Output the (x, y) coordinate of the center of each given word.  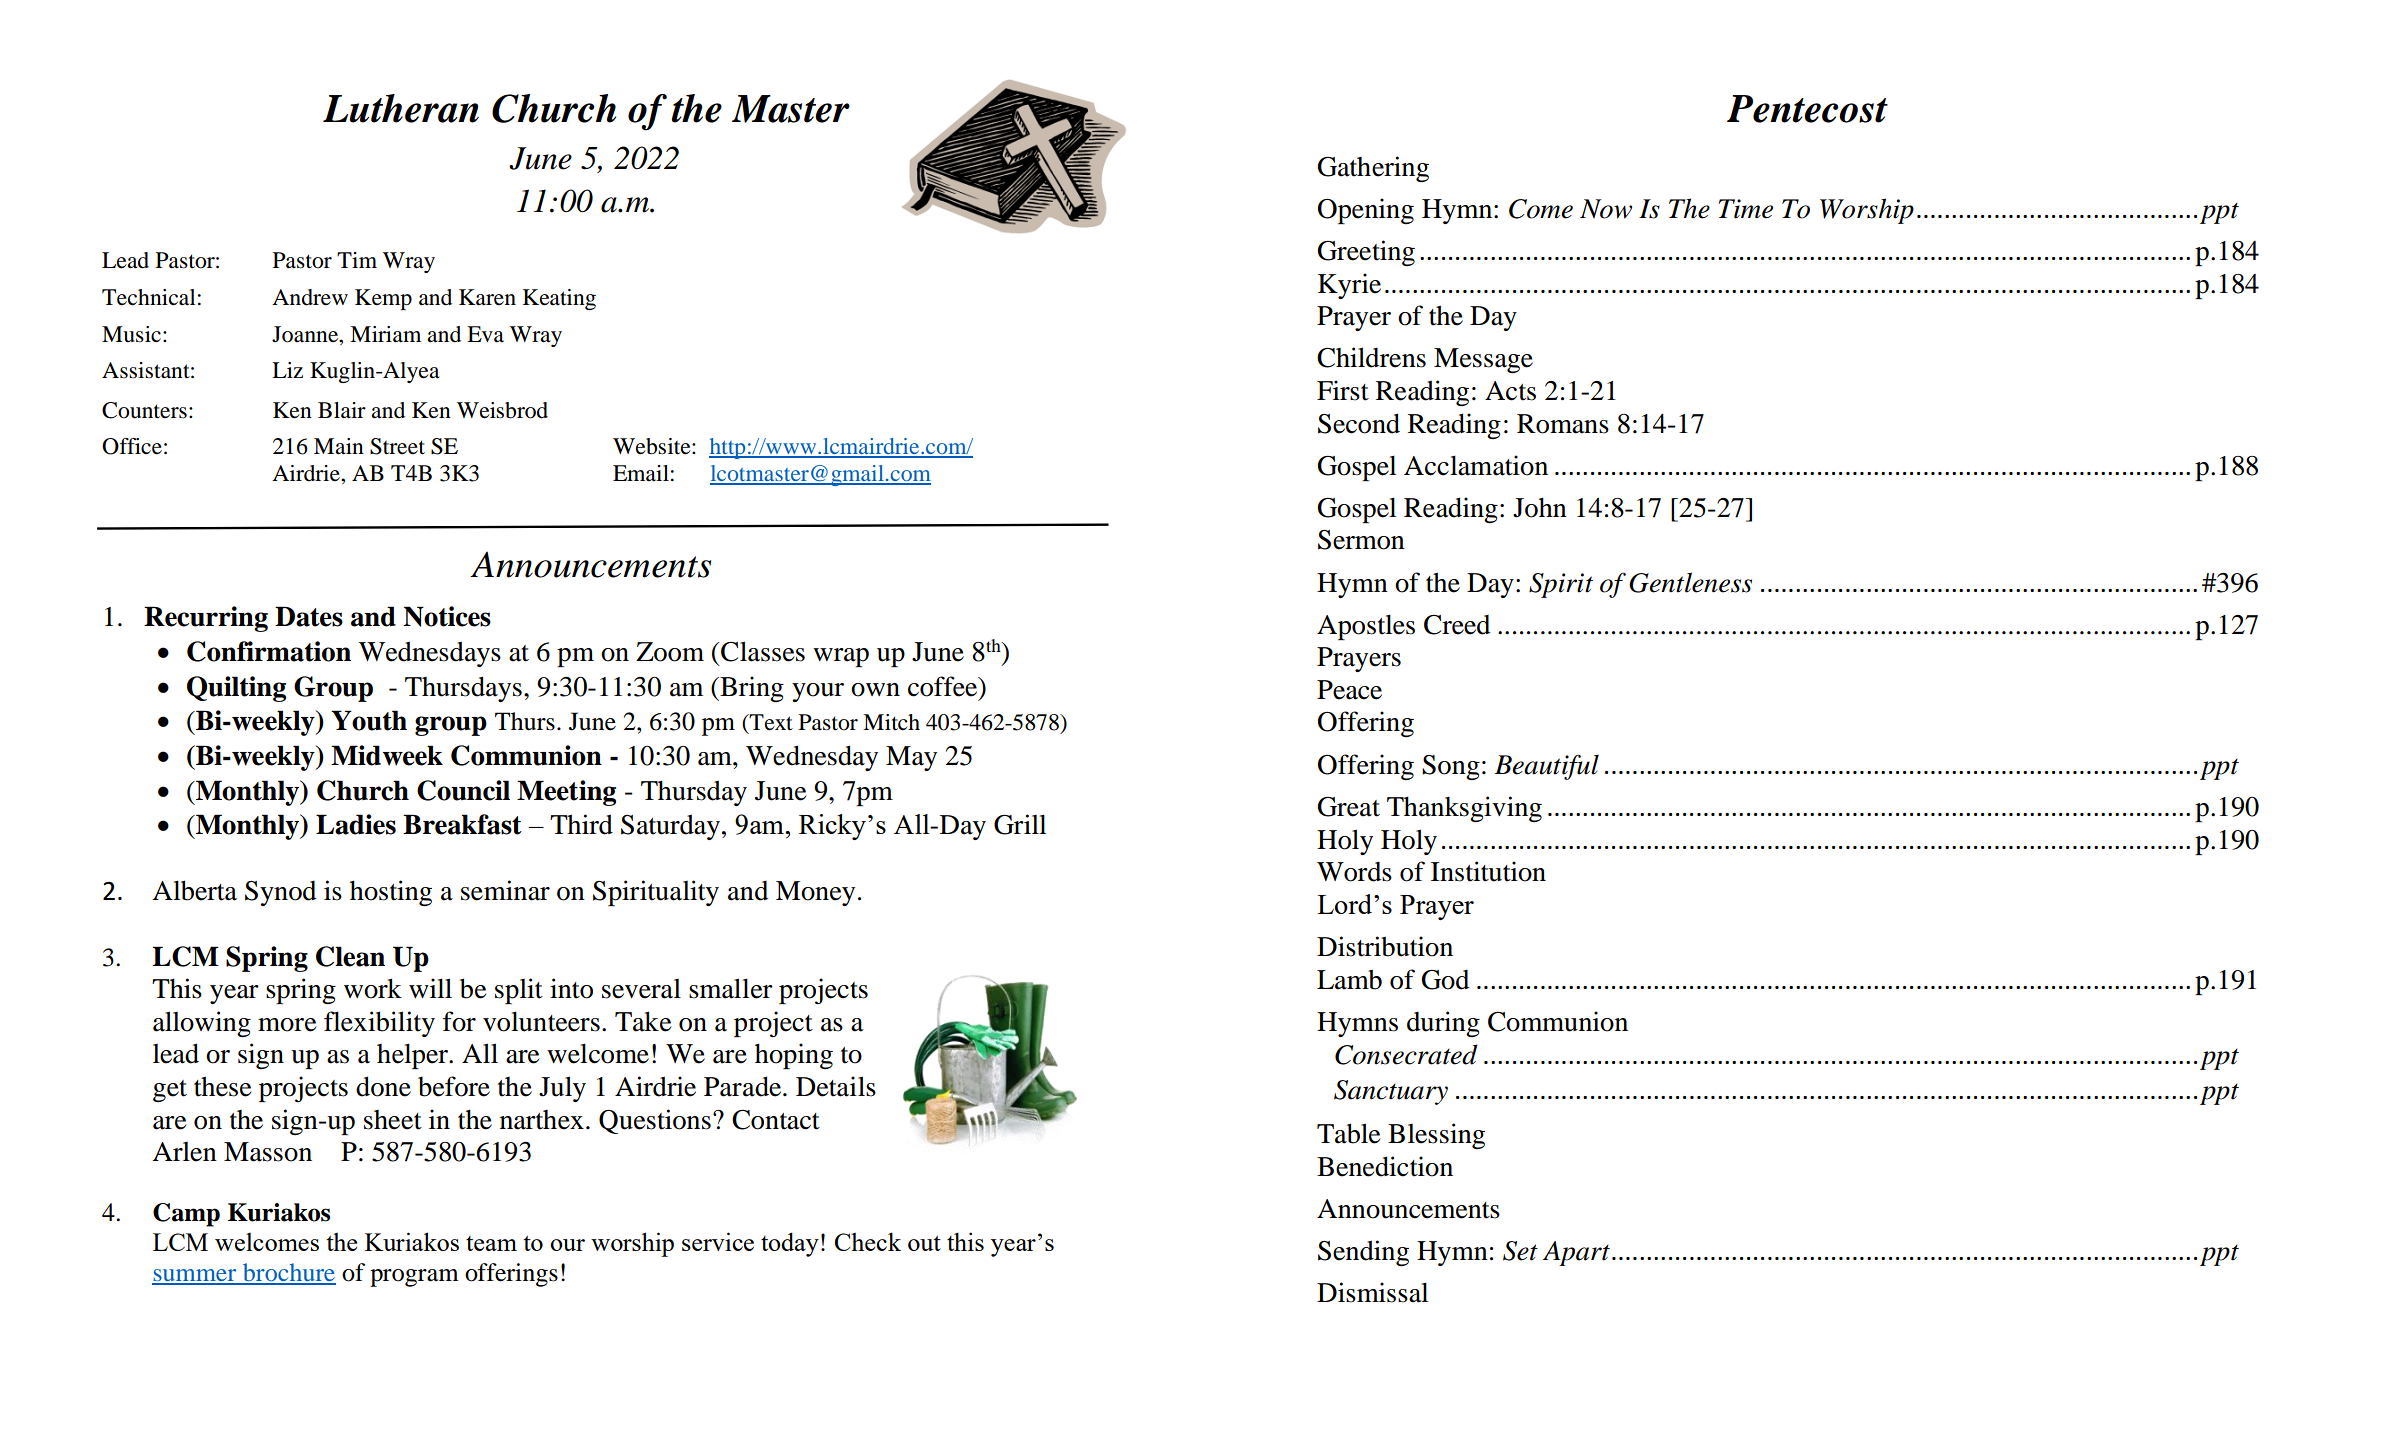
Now (1606, 209)
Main (339, 446)
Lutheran (401, 108)
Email (641, 473)
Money (815, 893)
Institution (1488, 871)
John (1540, 507)
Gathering (1373, 169)
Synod (280, 893)
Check (868, 1241)
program (414, 1278)
